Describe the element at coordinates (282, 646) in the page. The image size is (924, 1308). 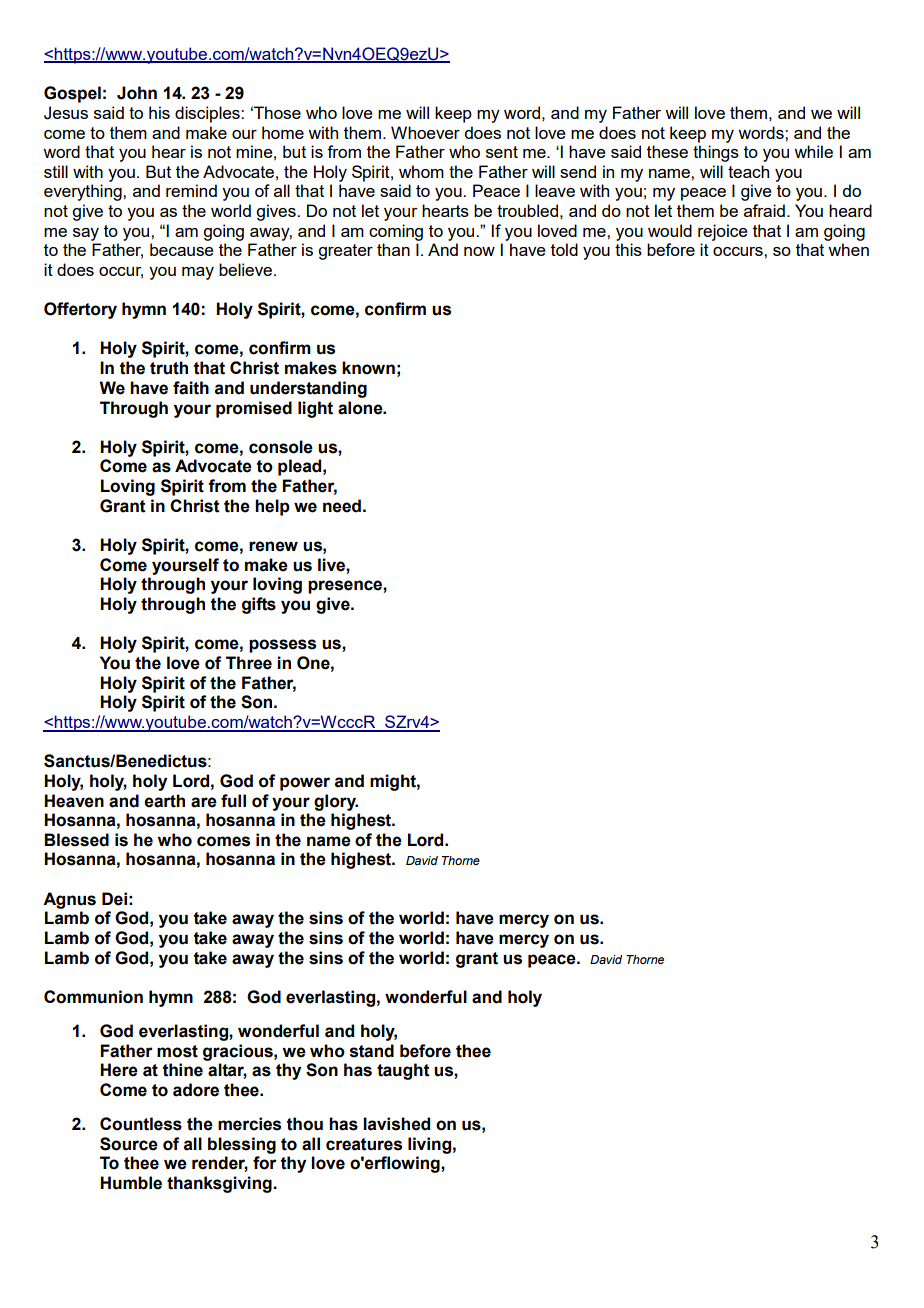
I see `possess` at that location.
